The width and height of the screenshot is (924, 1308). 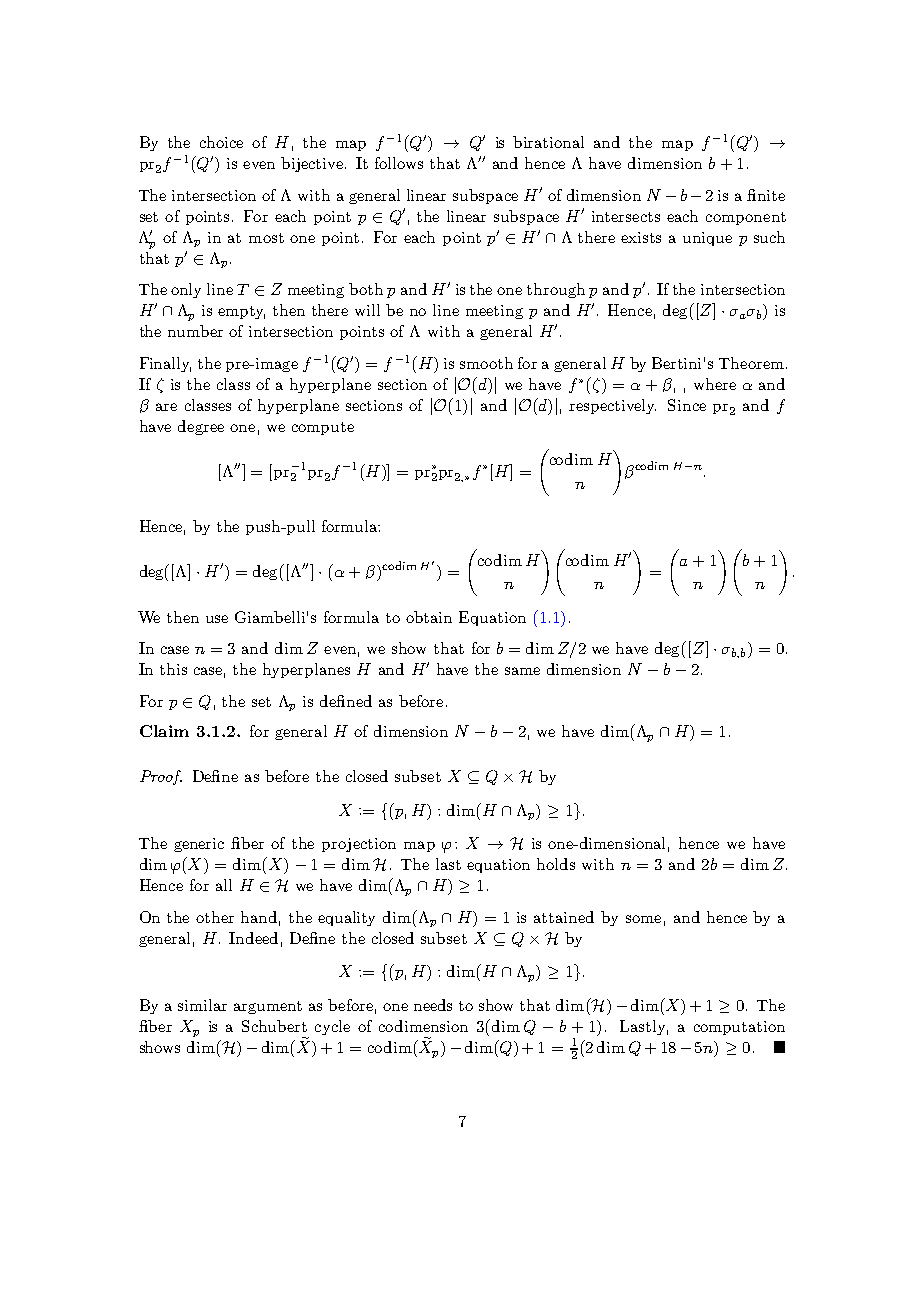 I want to click on obtain, so click(x=429, y=617).
